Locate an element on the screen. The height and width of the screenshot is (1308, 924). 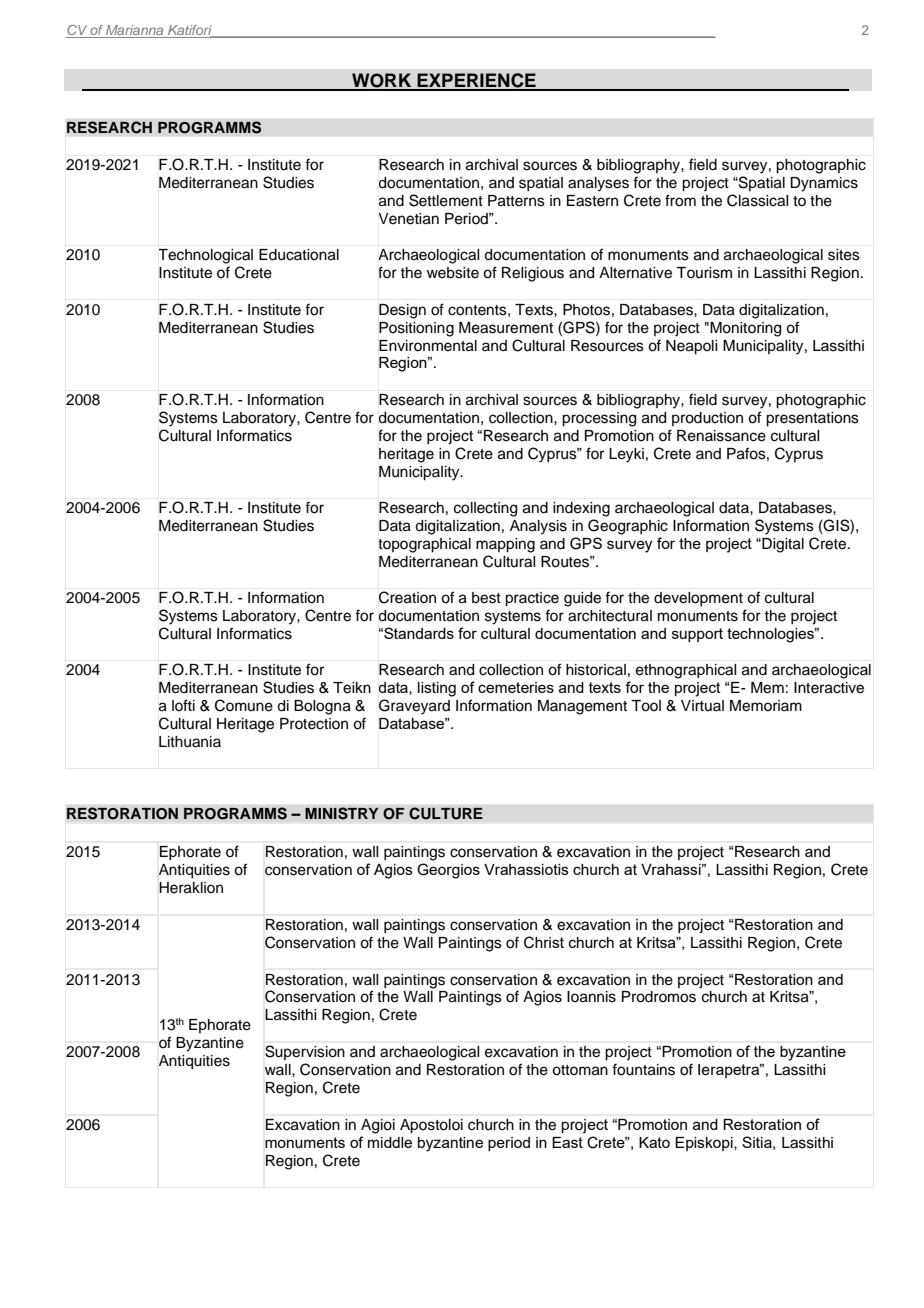
Georgios is located at coordinates (448, 871).
